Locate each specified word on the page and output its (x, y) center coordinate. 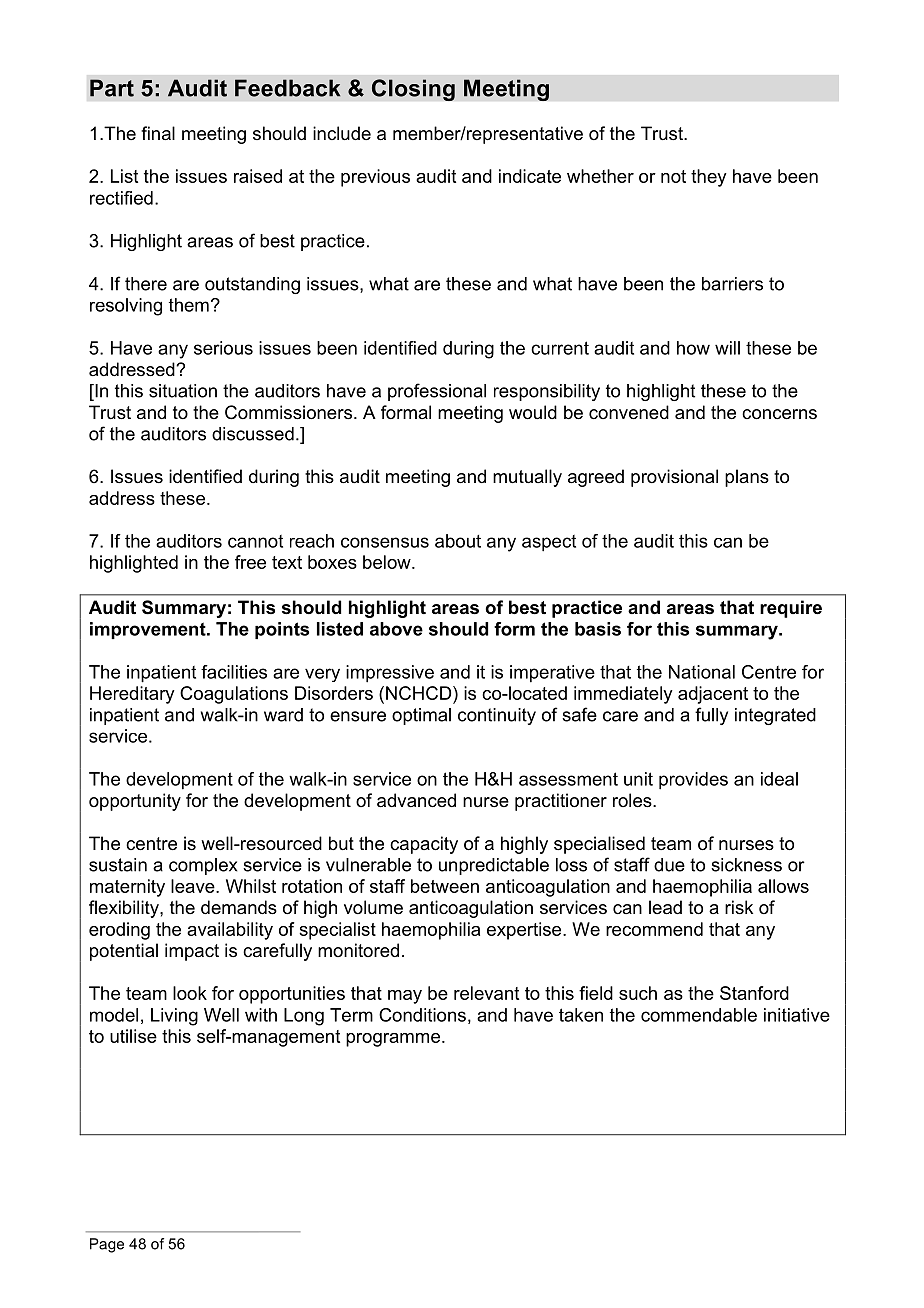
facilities (234, 672)
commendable (699, 1015)
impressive (390, 674)
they (709, 178)
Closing (413, 90)
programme (393, 1040)
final (158, 133)
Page (107, 1245)
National (702, 672)
